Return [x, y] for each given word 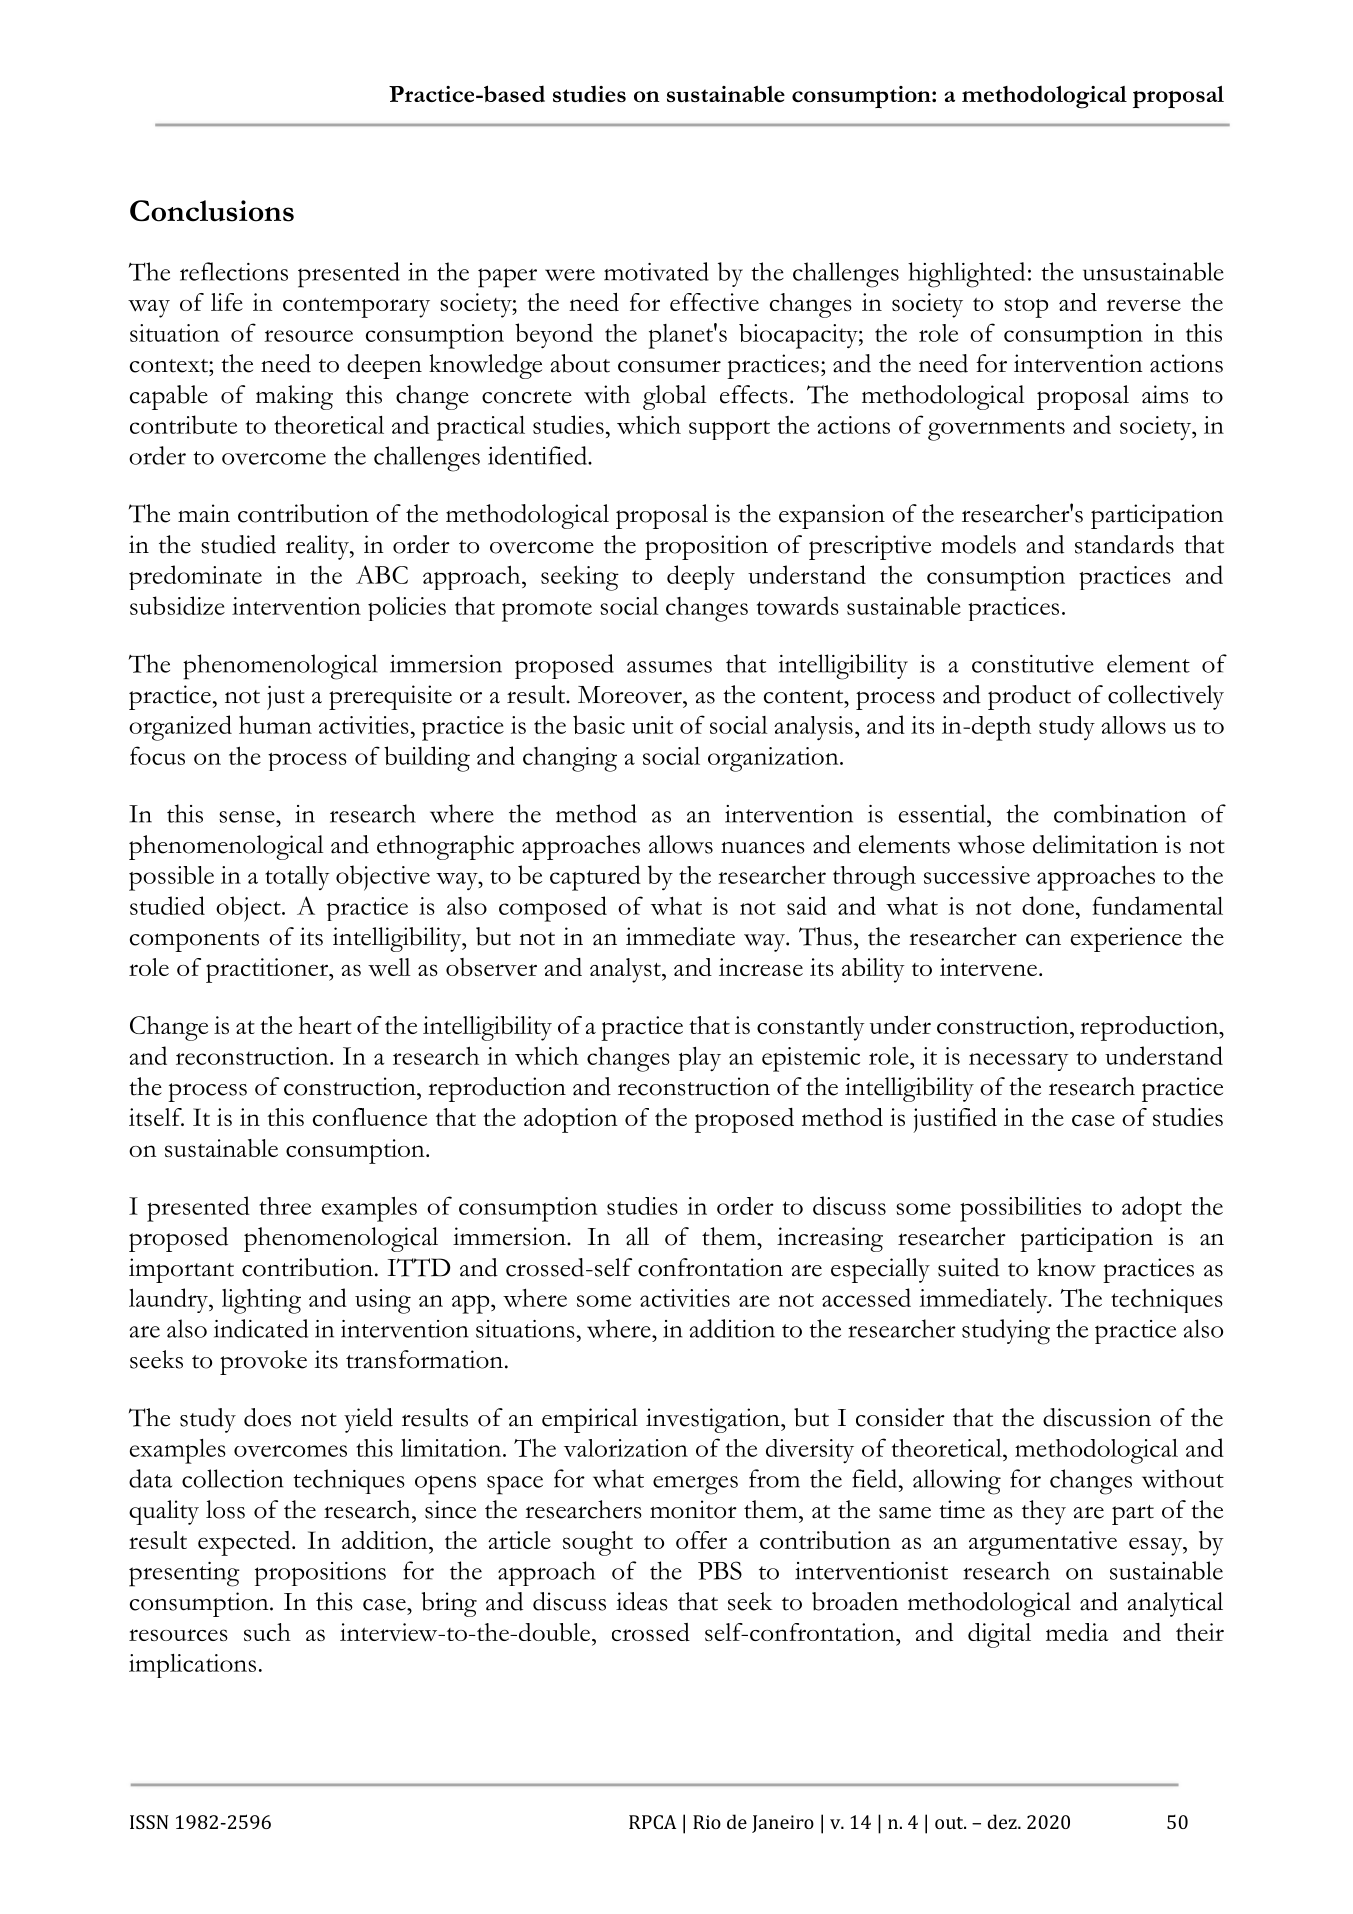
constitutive [1033, 664]
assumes [669, 667]
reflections [234, 271]
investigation [714, 1420]
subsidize [177, 605]
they [1044, 1512]
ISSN [149, 1822]
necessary [1019, 1062]
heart [325, 1025]
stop [1026, 307]
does [267, 1417]
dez [1003, 1821]
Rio [707, 1822]
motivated [656, 271]
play [700, 1059]
